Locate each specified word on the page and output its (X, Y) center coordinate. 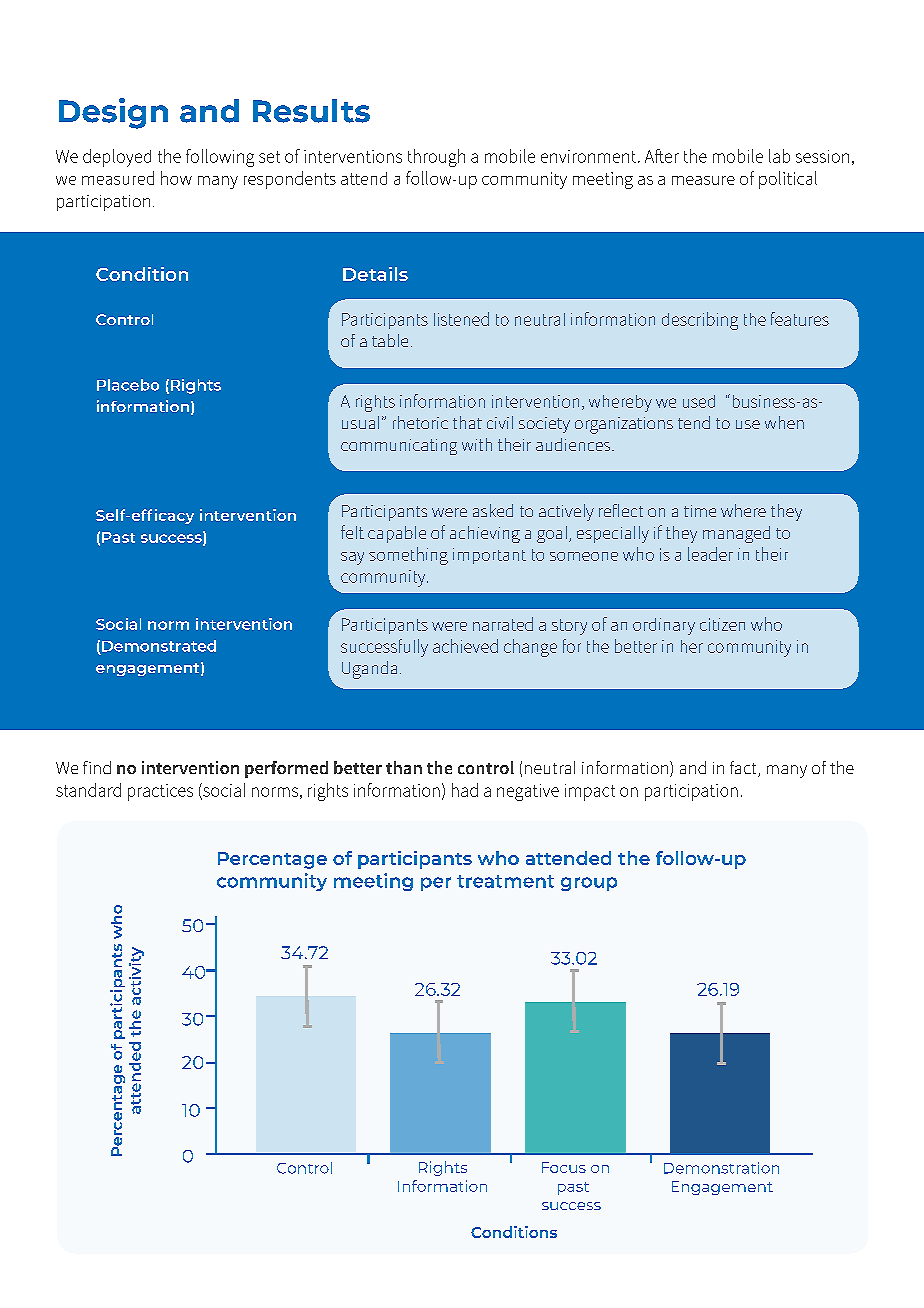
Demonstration (721, 1168)
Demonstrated (159, 646)
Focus (564, 1167)
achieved (465, 646)
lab (779, 156)
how (176, 178)
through (436, 158)
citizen (722, 624)
